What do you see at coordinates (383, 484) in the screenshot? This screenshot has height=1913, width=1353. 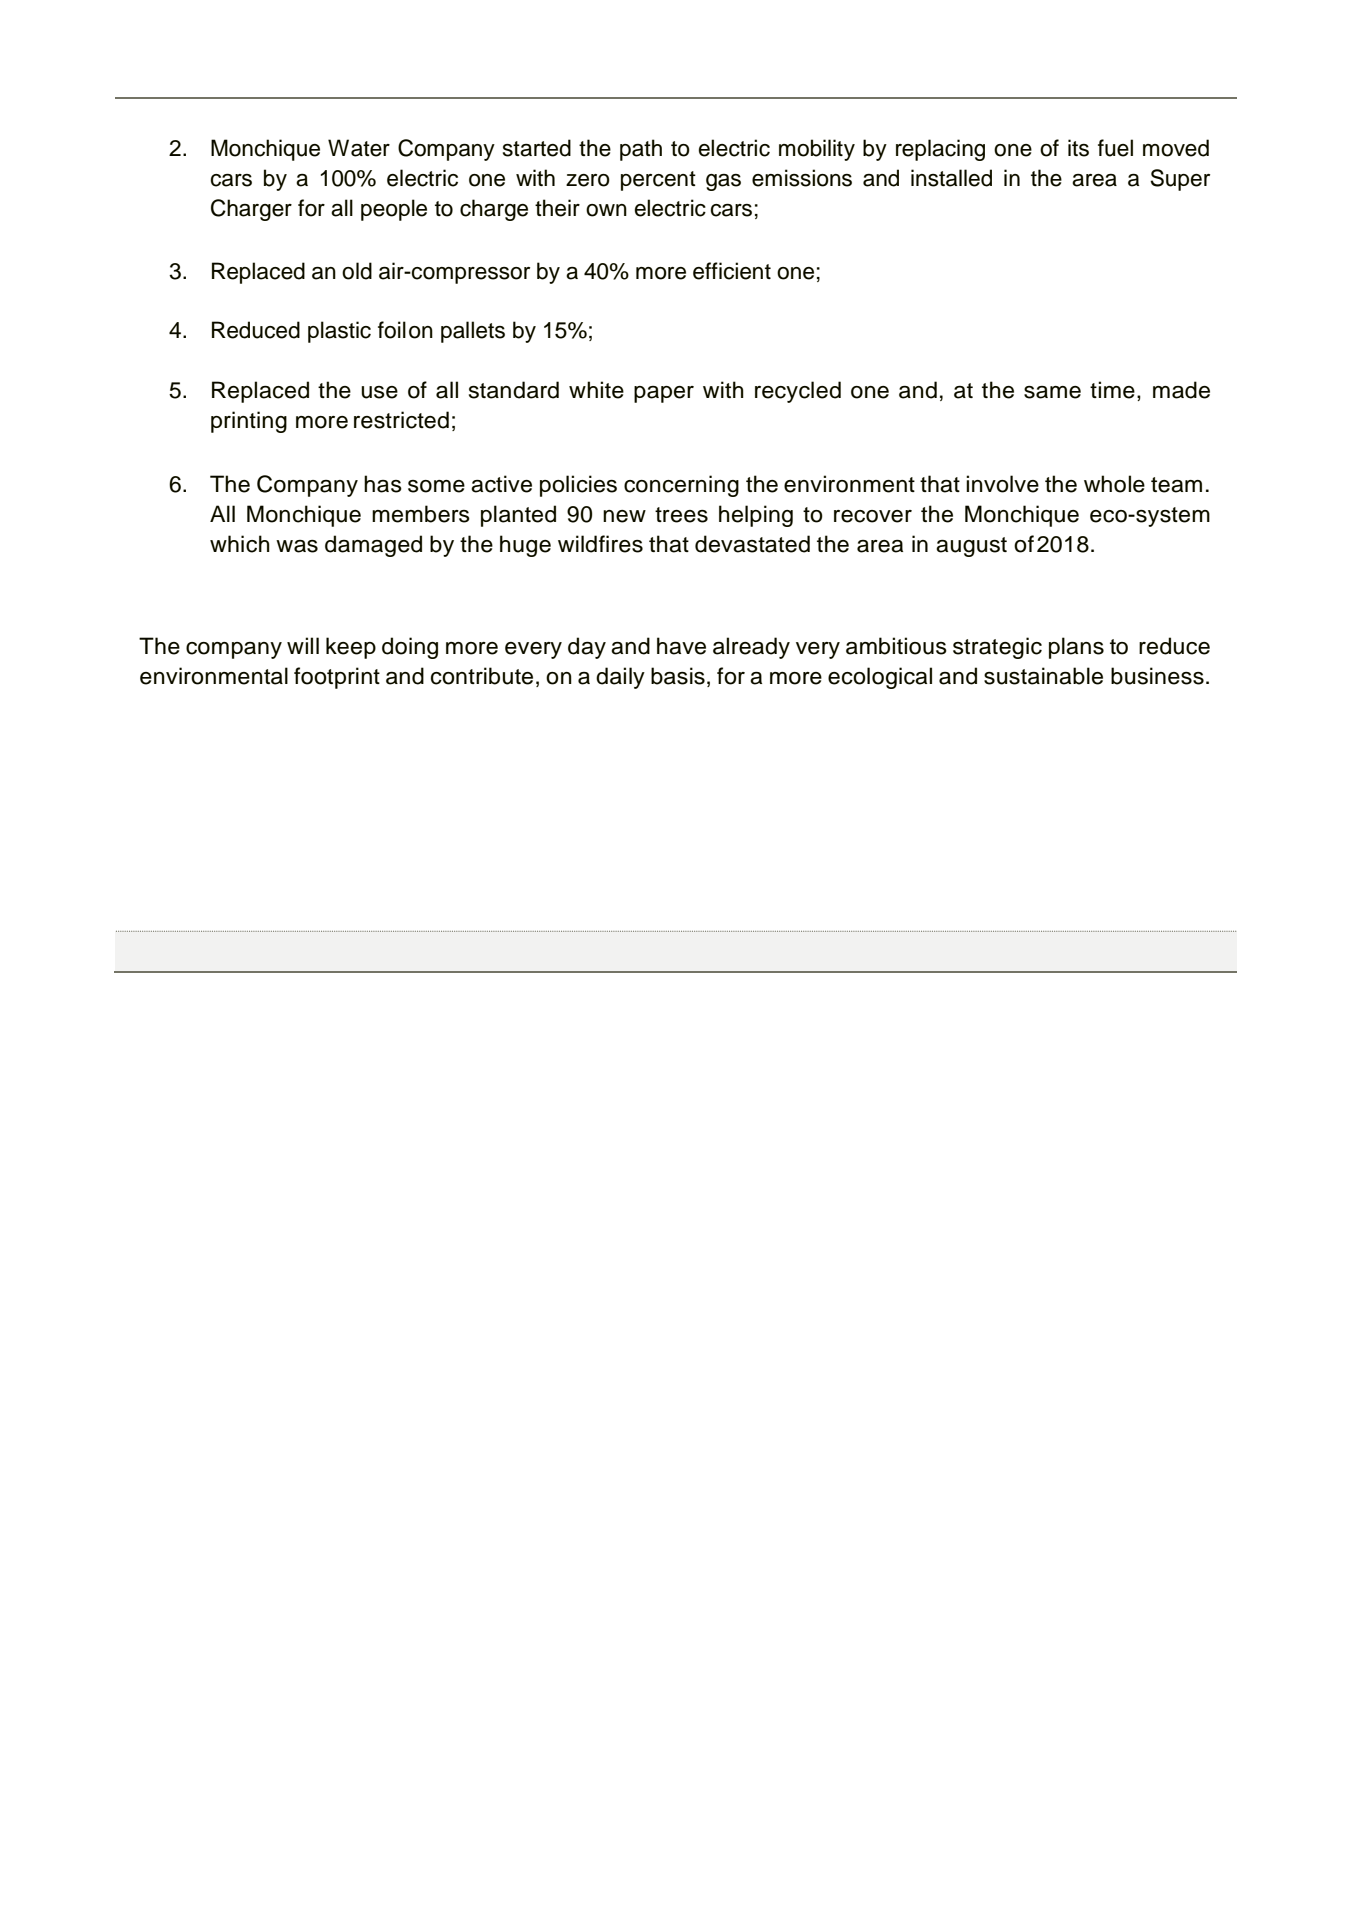 I see `has` at bounding box center [383, 484].
